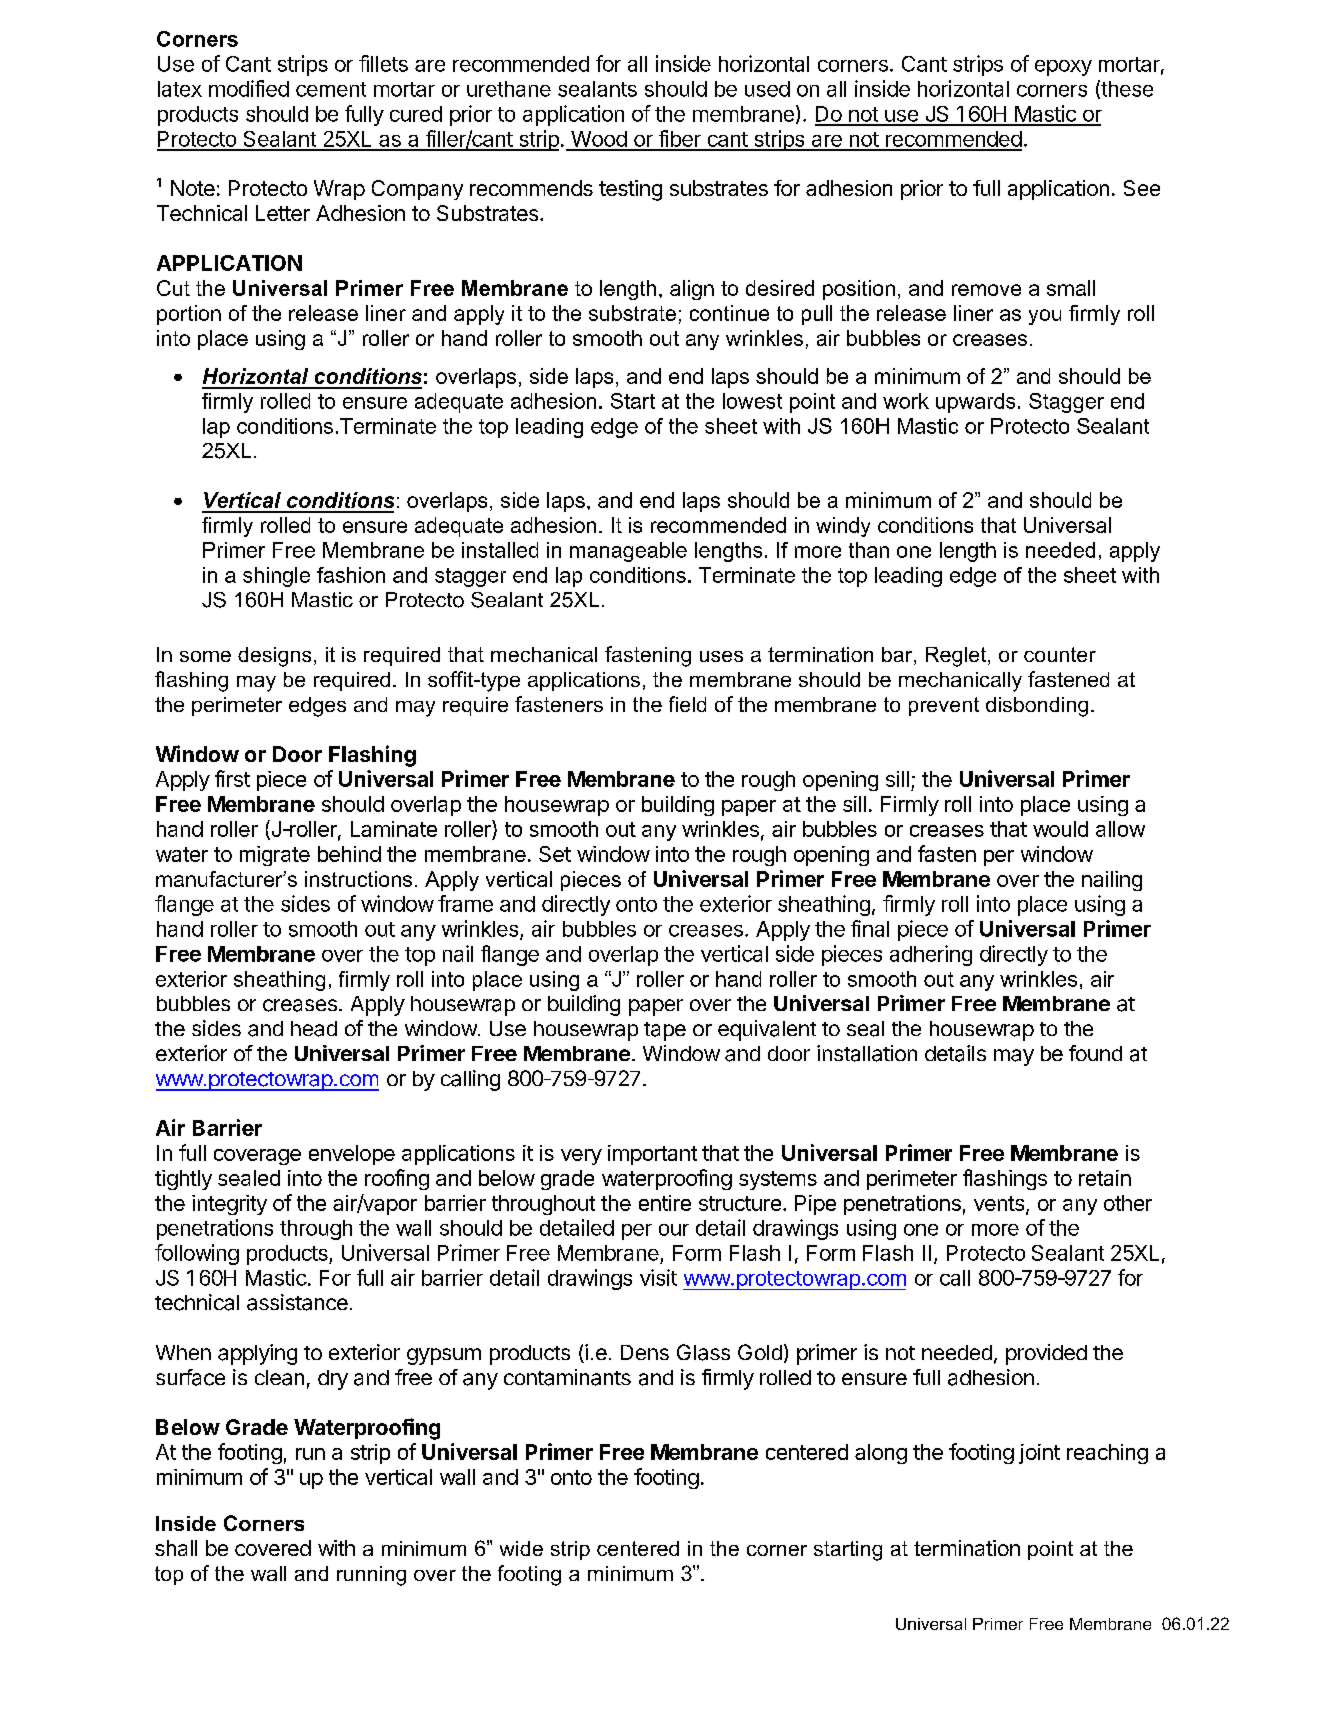 This document has width=1326, height=1716. Describe the element at coordinates (371, 1576) in the document. I see `running` at that location.
